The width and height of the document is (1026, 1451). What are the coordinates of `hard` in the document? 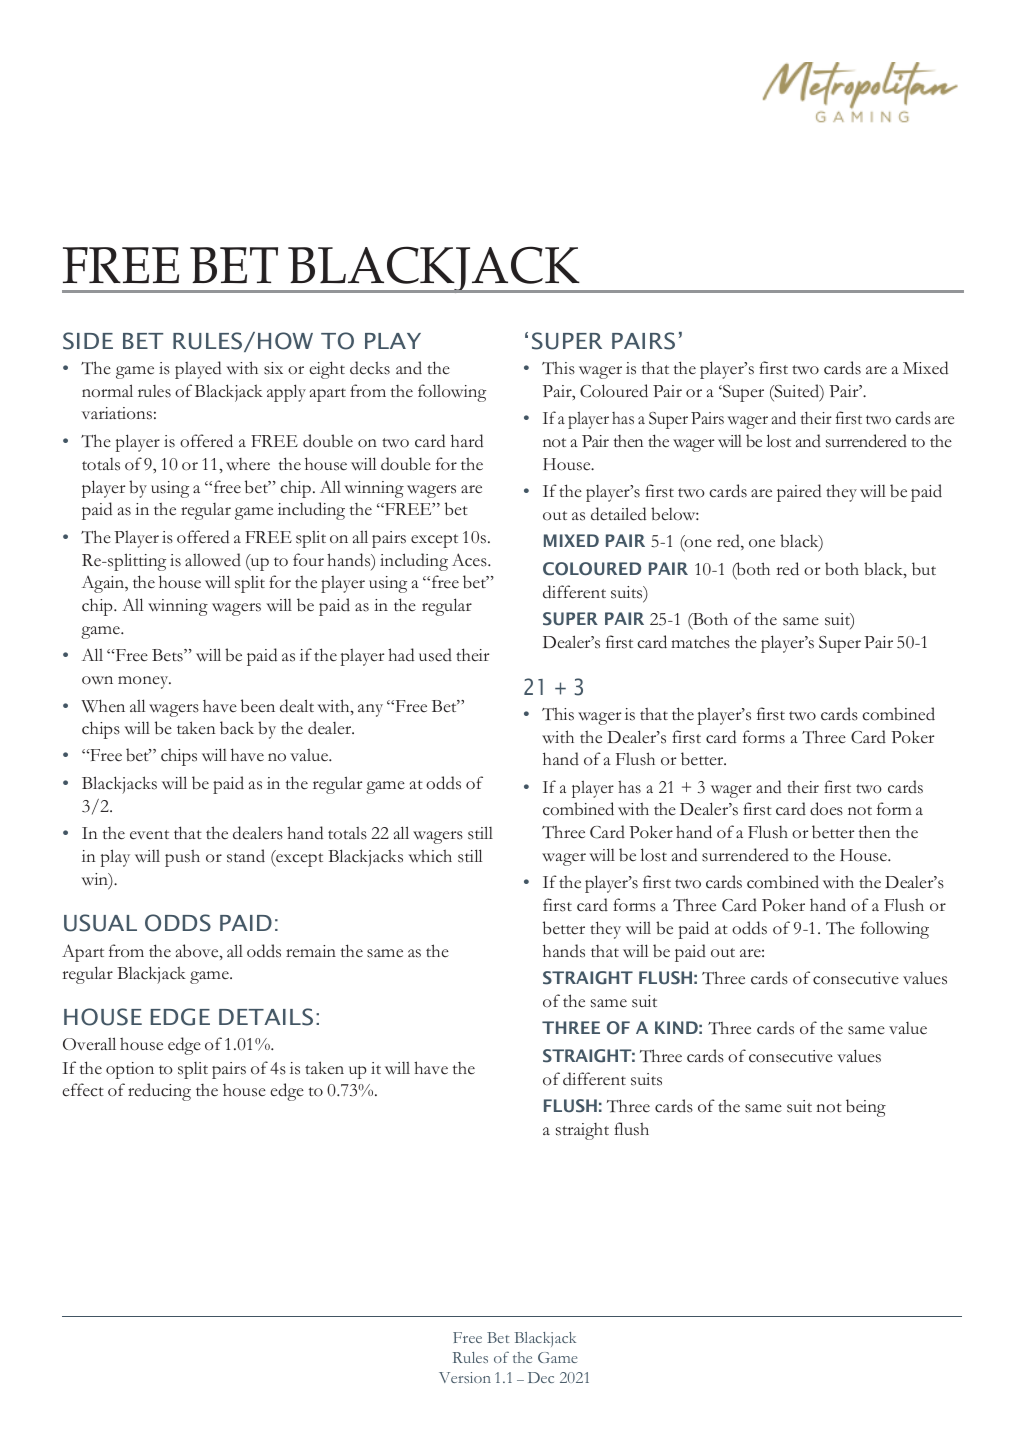 It's located at (467, 441).
